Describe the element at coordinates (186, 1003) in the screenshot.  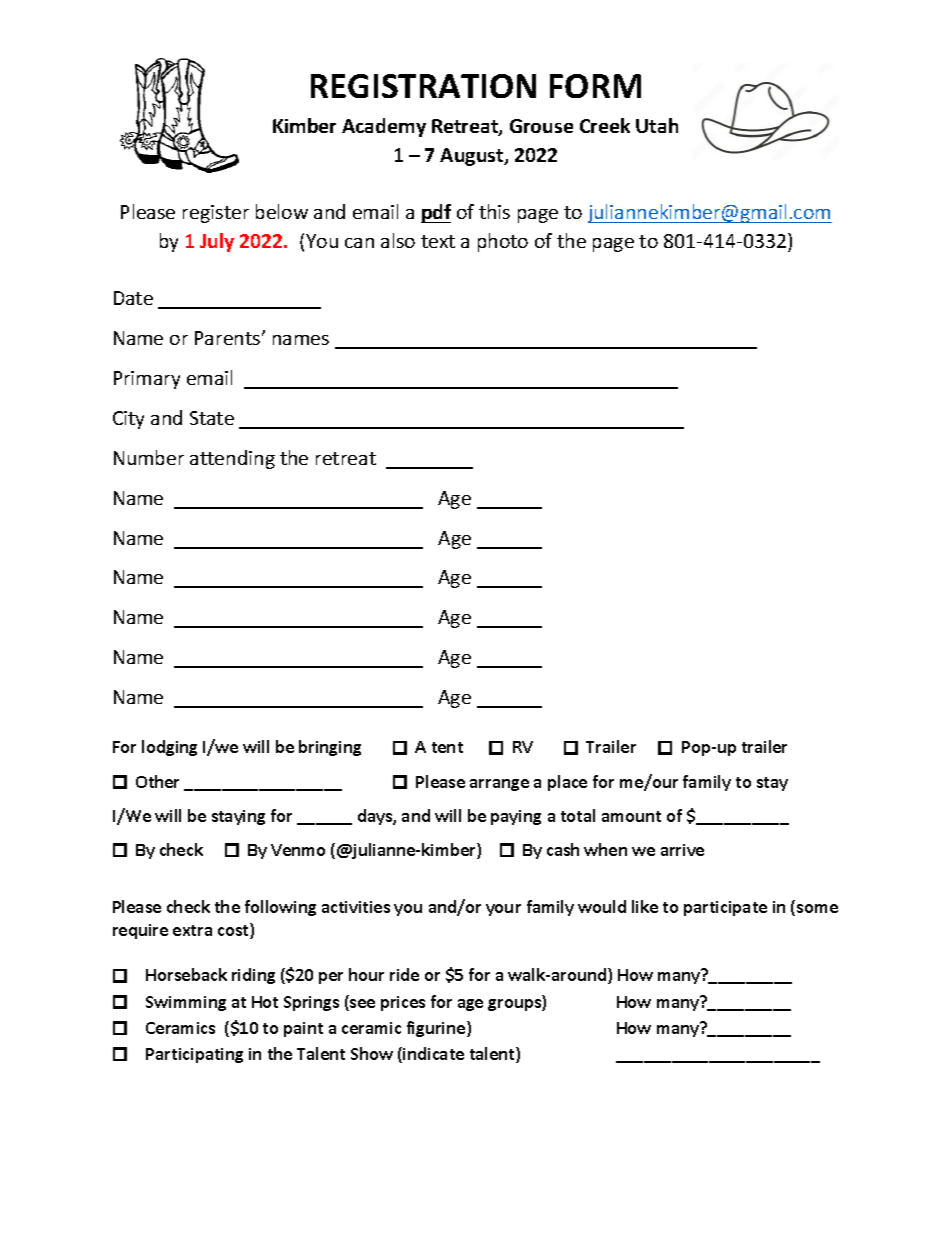
I see `Swimming` at that location.
